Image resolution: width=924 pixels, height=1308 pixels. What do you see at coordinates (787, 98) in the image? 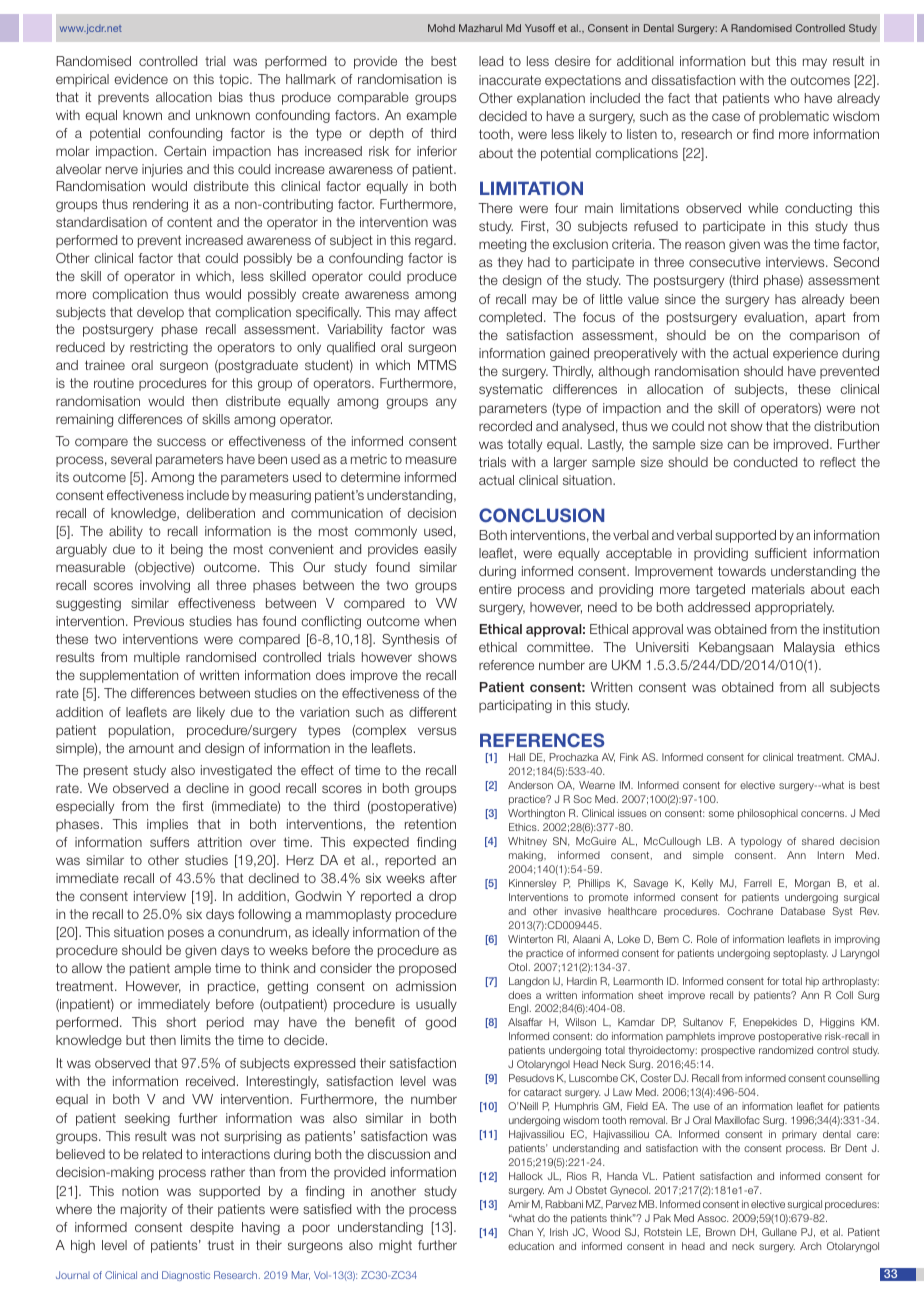
I see `who` at bounding box center [787, 98].
